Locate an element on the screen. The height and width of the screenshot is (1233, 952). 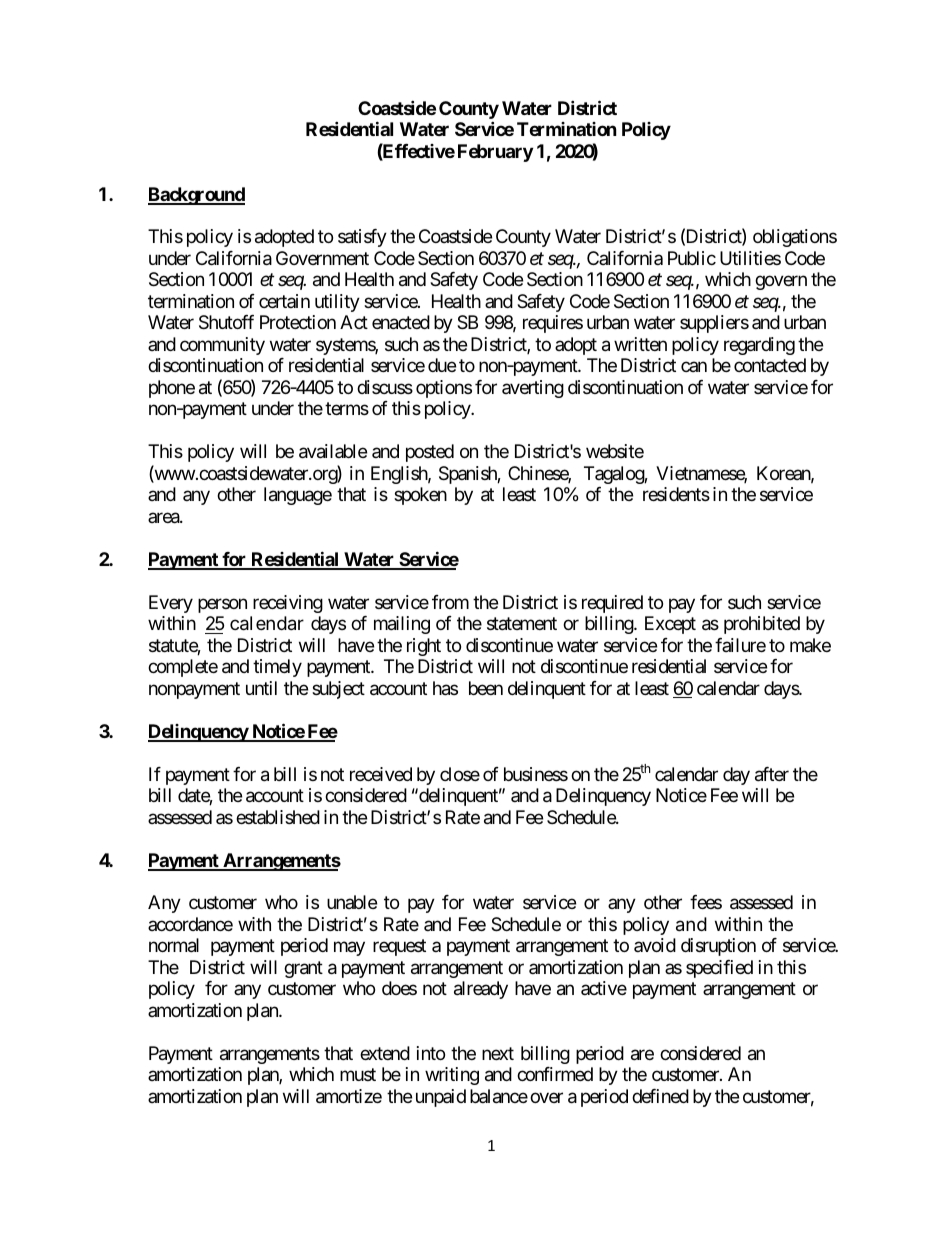
received is located at coordinates (381, 774).
